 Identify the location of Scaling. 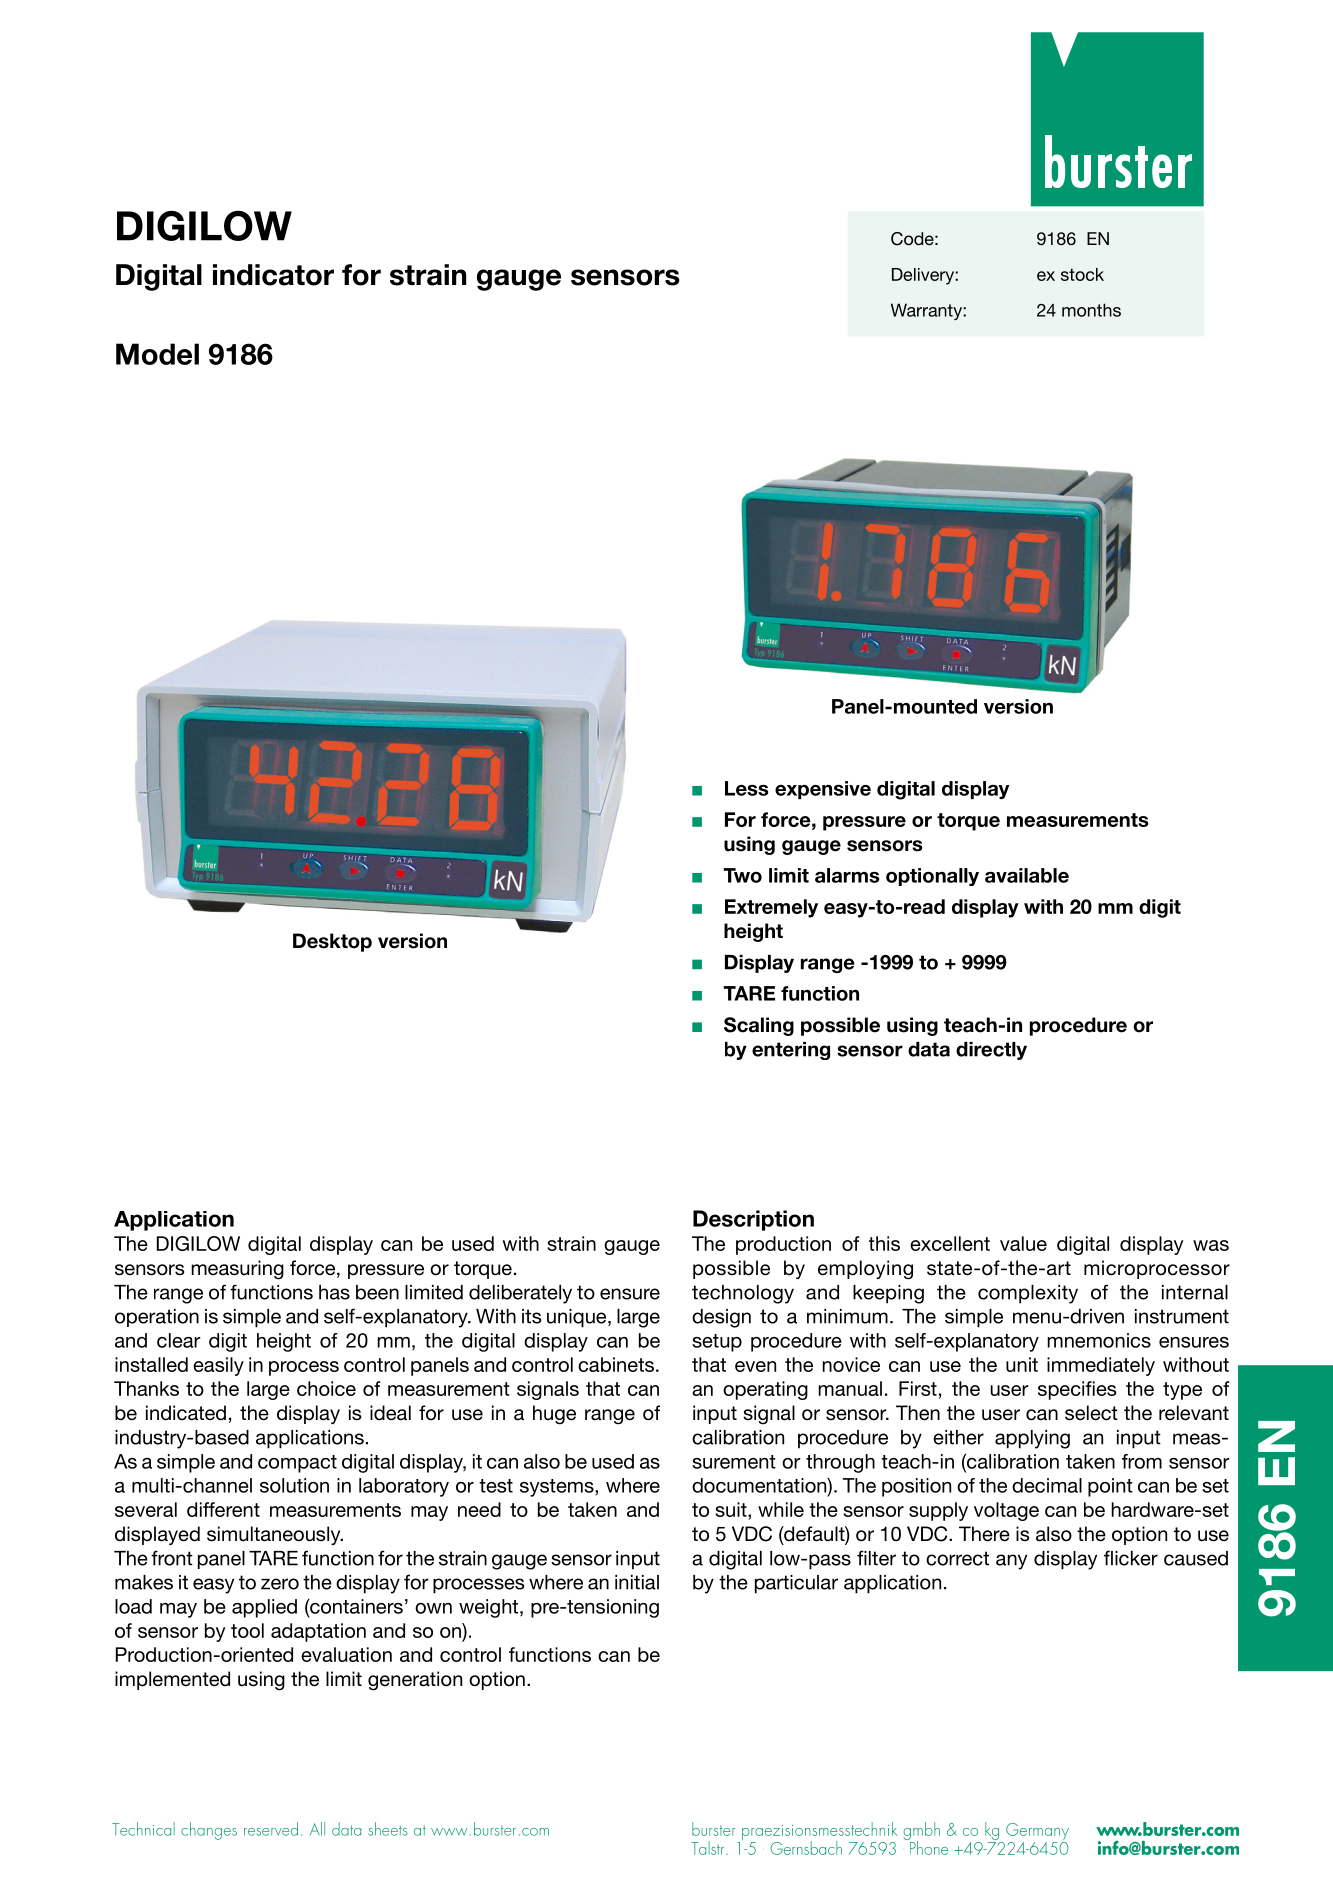
(759, 1026).
